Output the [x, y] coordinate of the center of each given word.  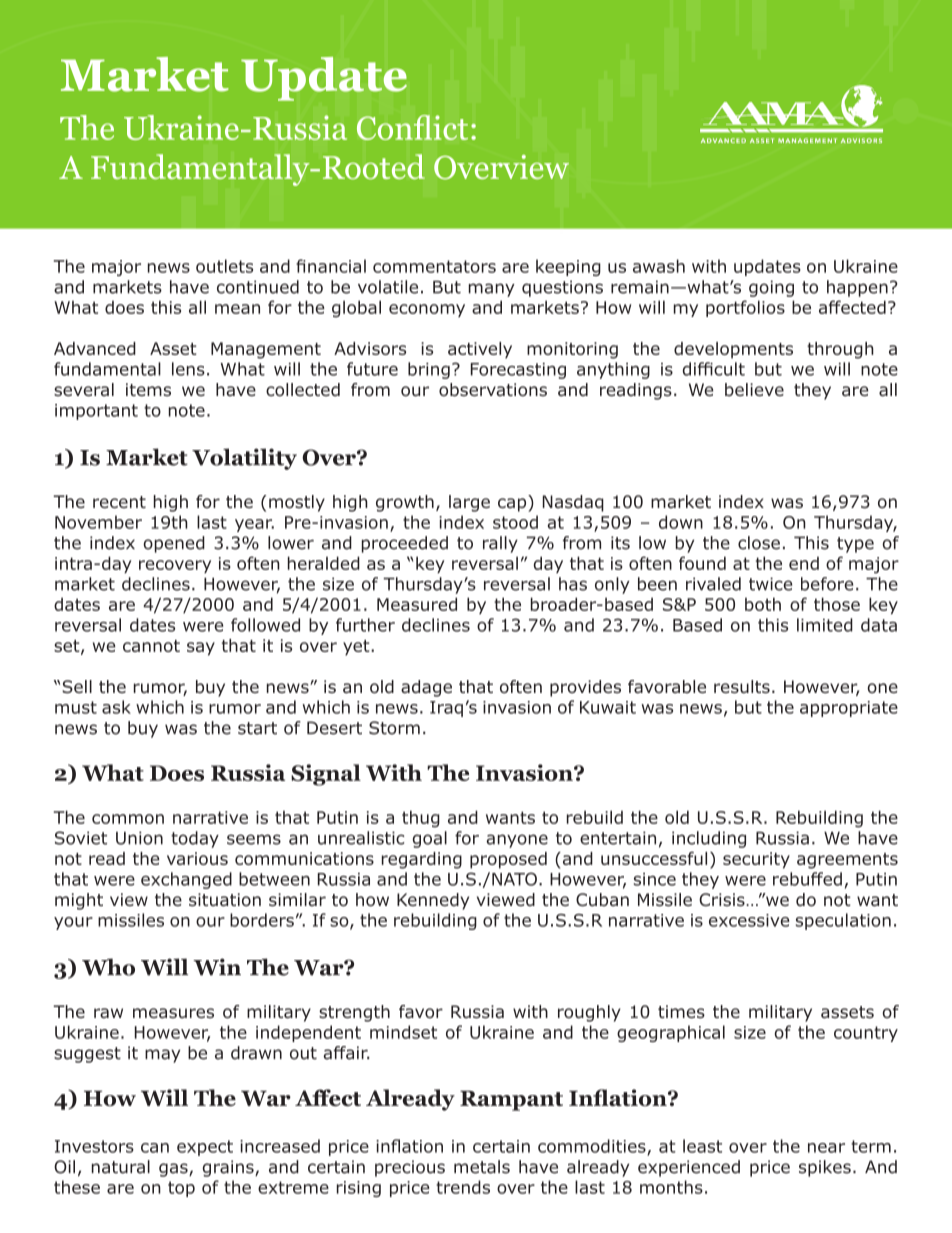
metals [482, 1167]
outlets [224, 266]
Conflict [412, 127]
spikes [825, 1168]
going [771, 288]
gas [174, 1170]
